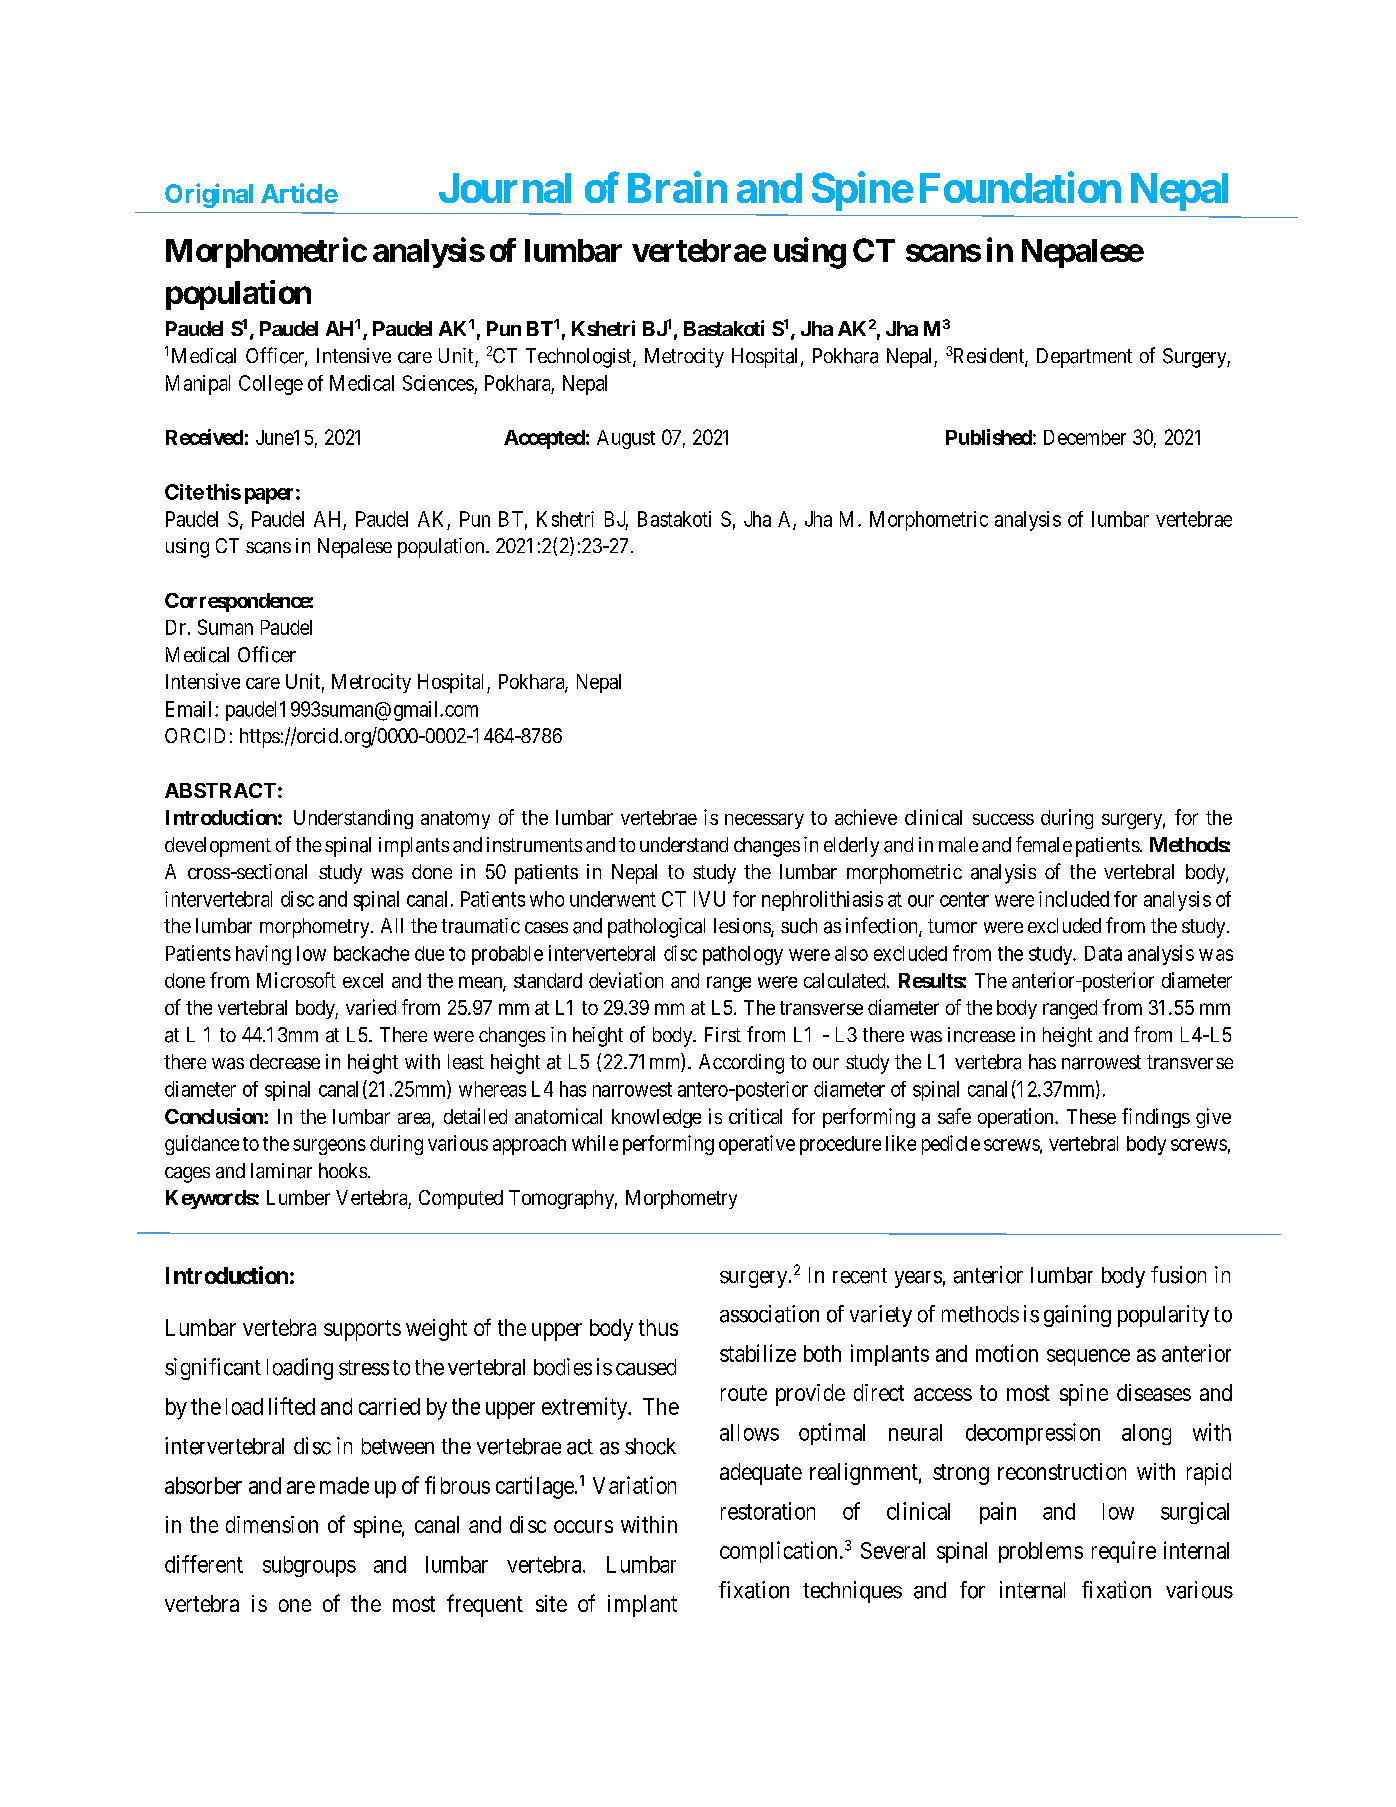 The image size is (1396, 1807). Describe the element at coordinates (677, 187) in the page. I see `Brain` at that location.
